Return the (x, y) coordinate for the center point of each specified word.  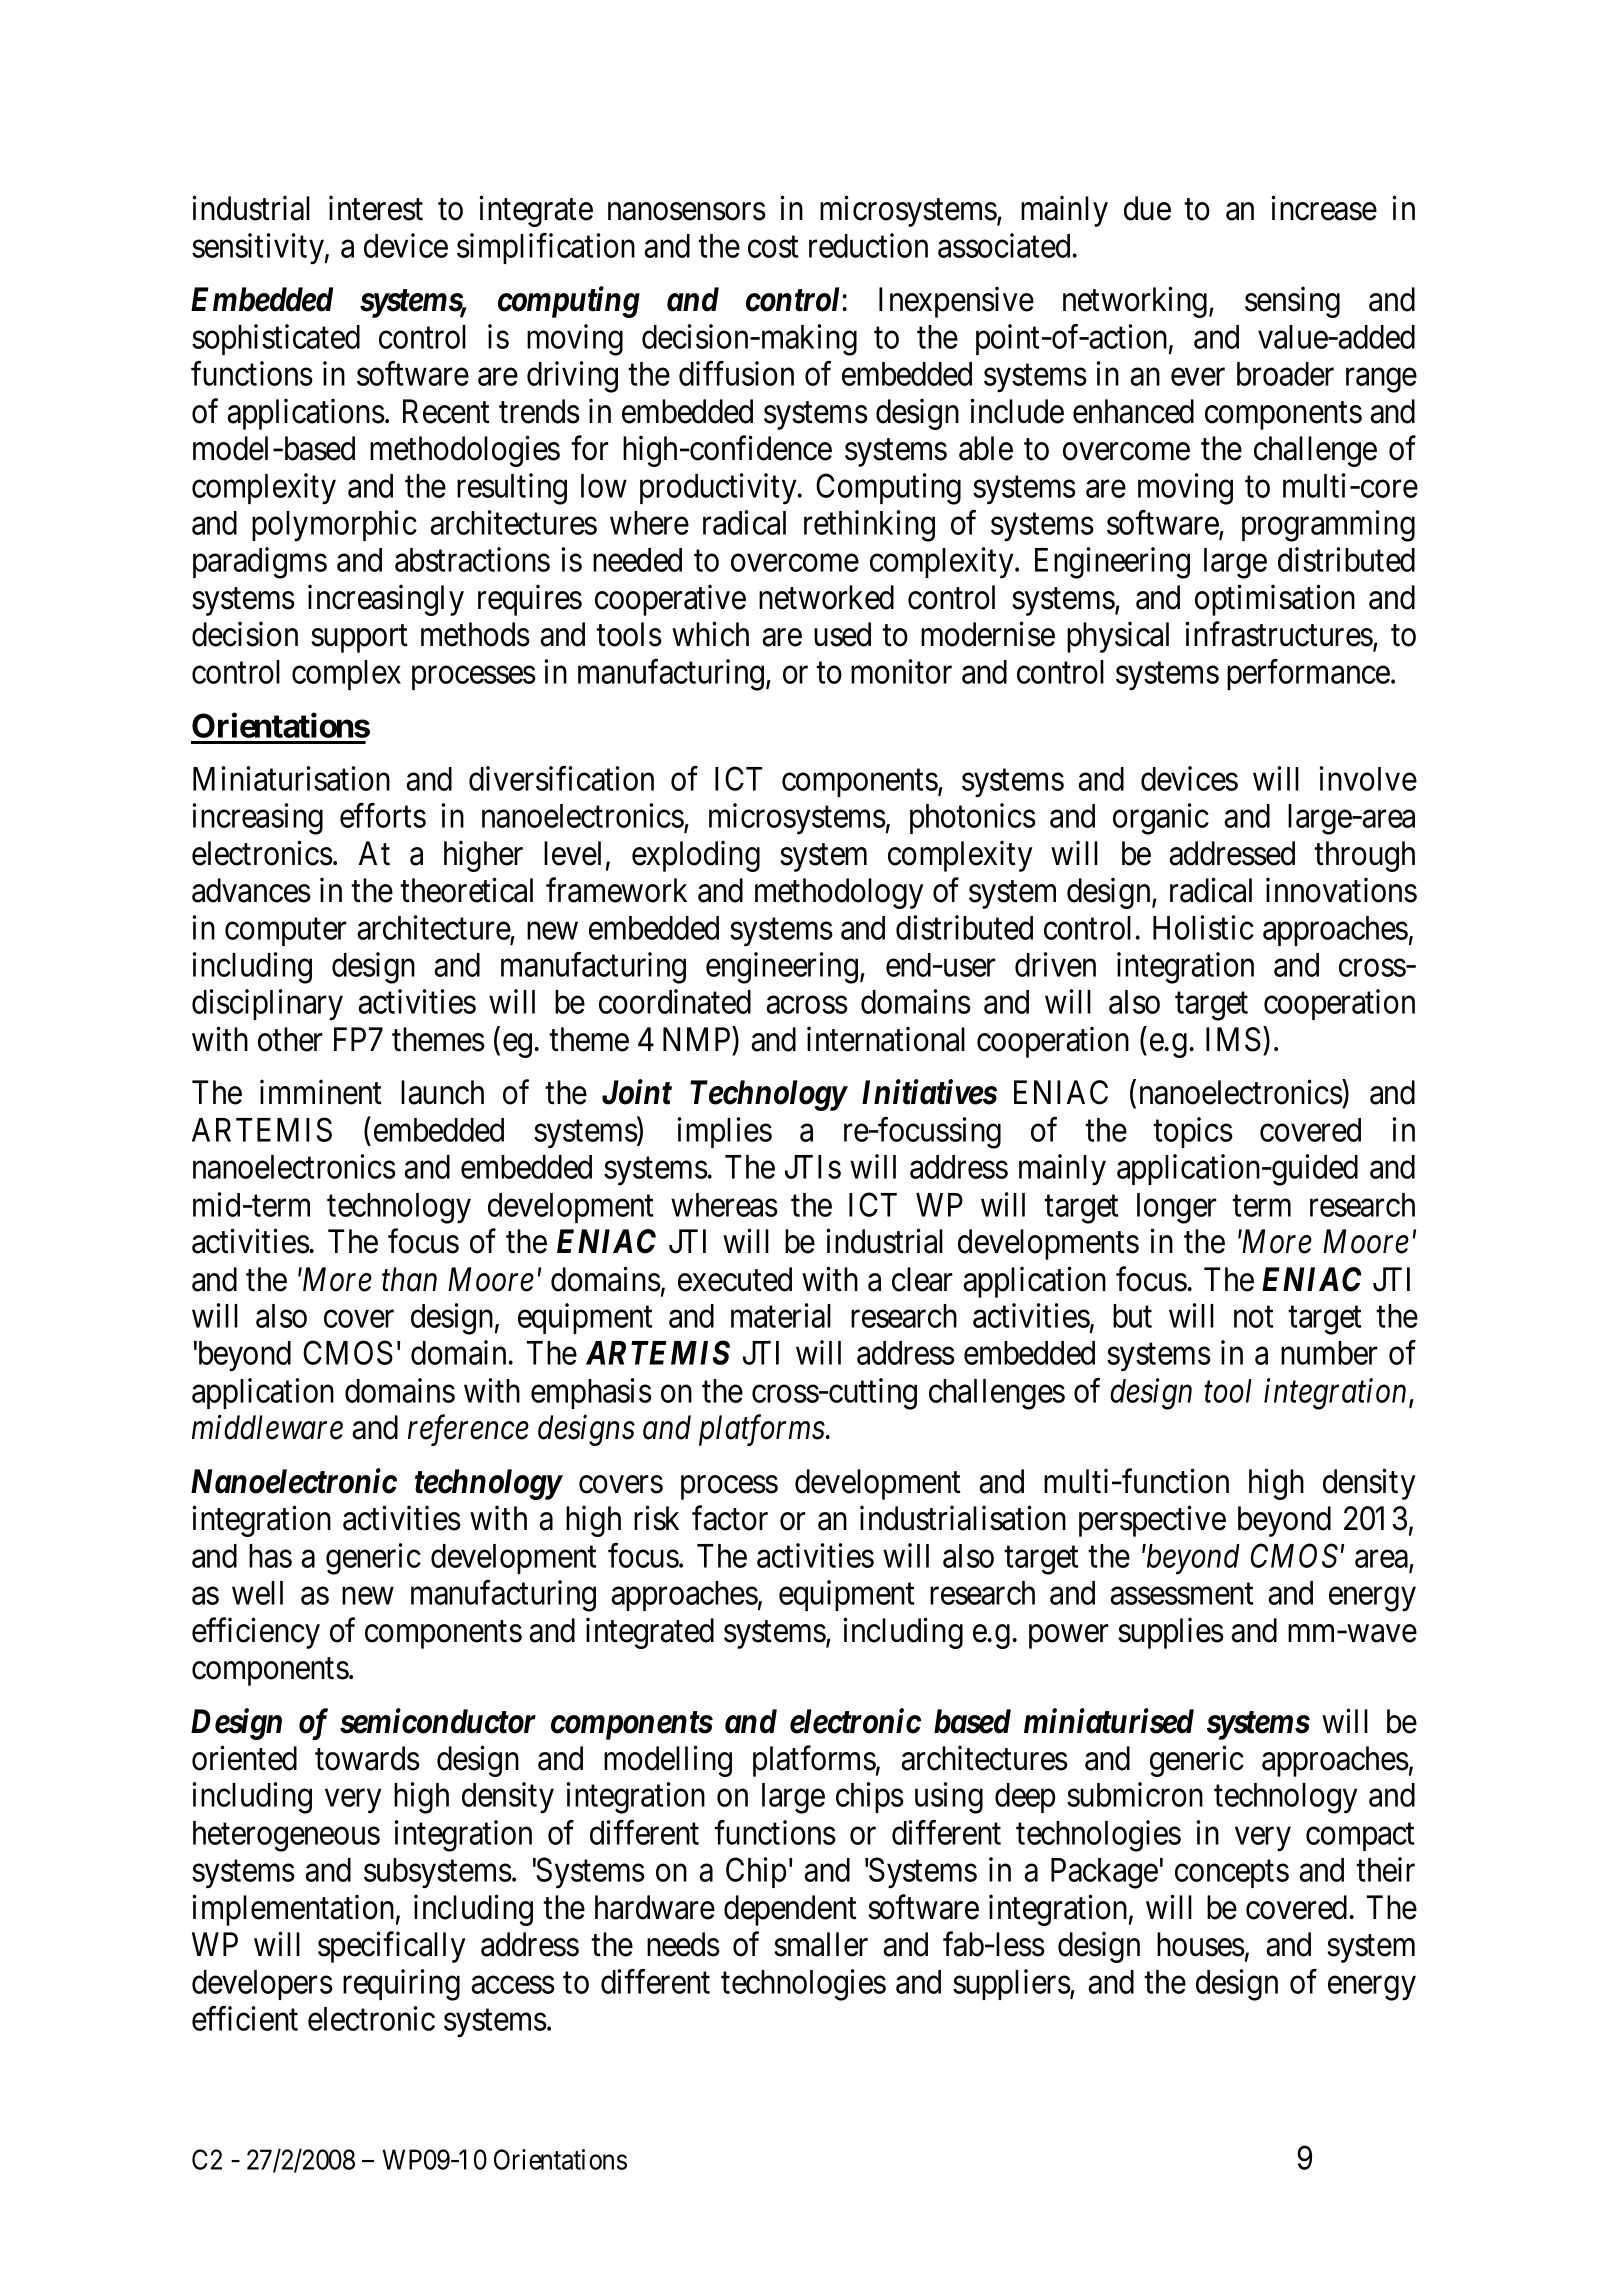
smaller (821, 1944)
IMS (1233, 1039)
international (886, 1039)
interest (376, 208)
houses (1201, 1944)
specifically (392, 1947)
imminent (321, 1092)
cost (773, 247)
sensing (1292, 302)
